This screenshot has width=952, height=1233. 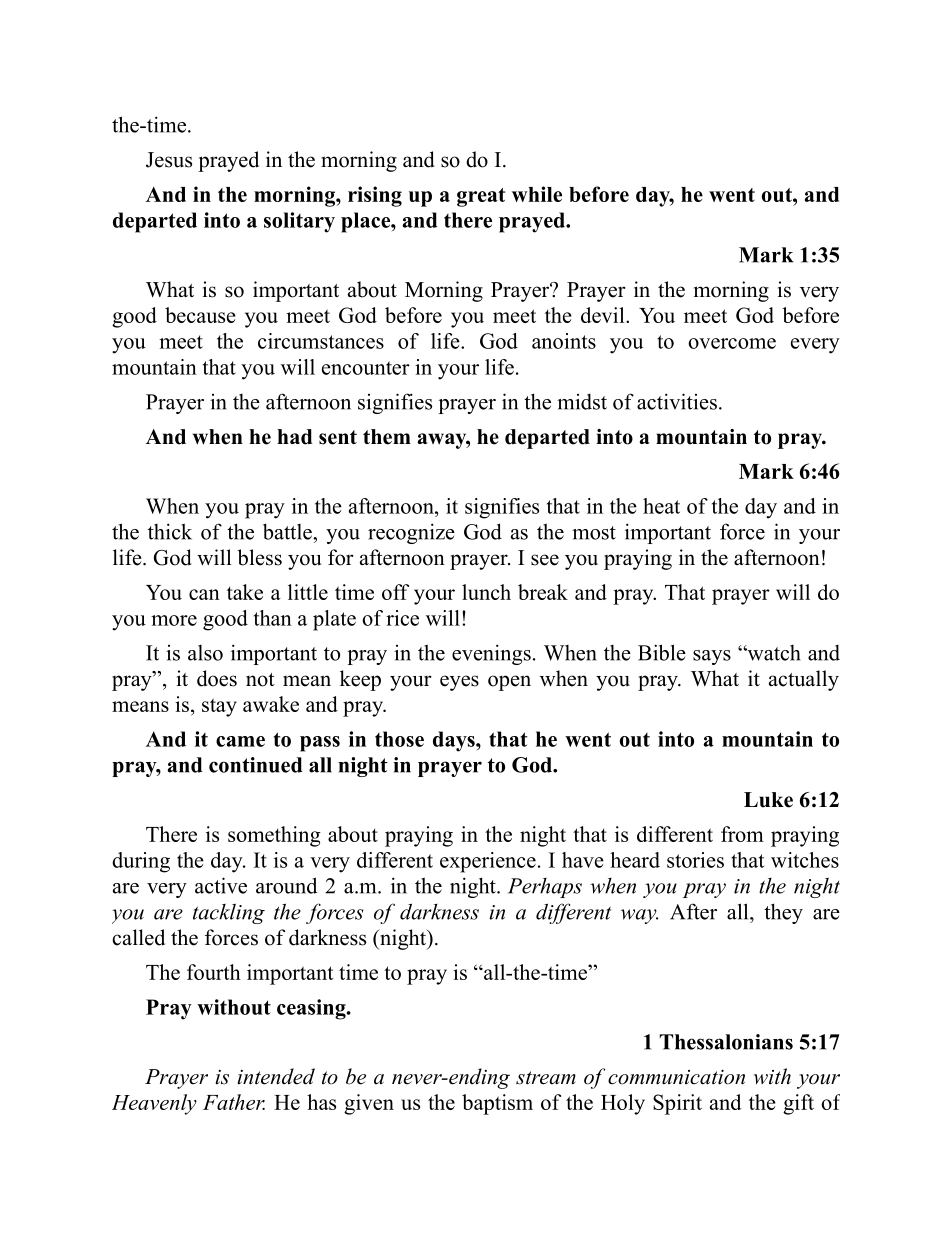 What do you see at coordinates (169, 160) in the screenshot?
I see `Jesus` at bounding box center [169, 160].
